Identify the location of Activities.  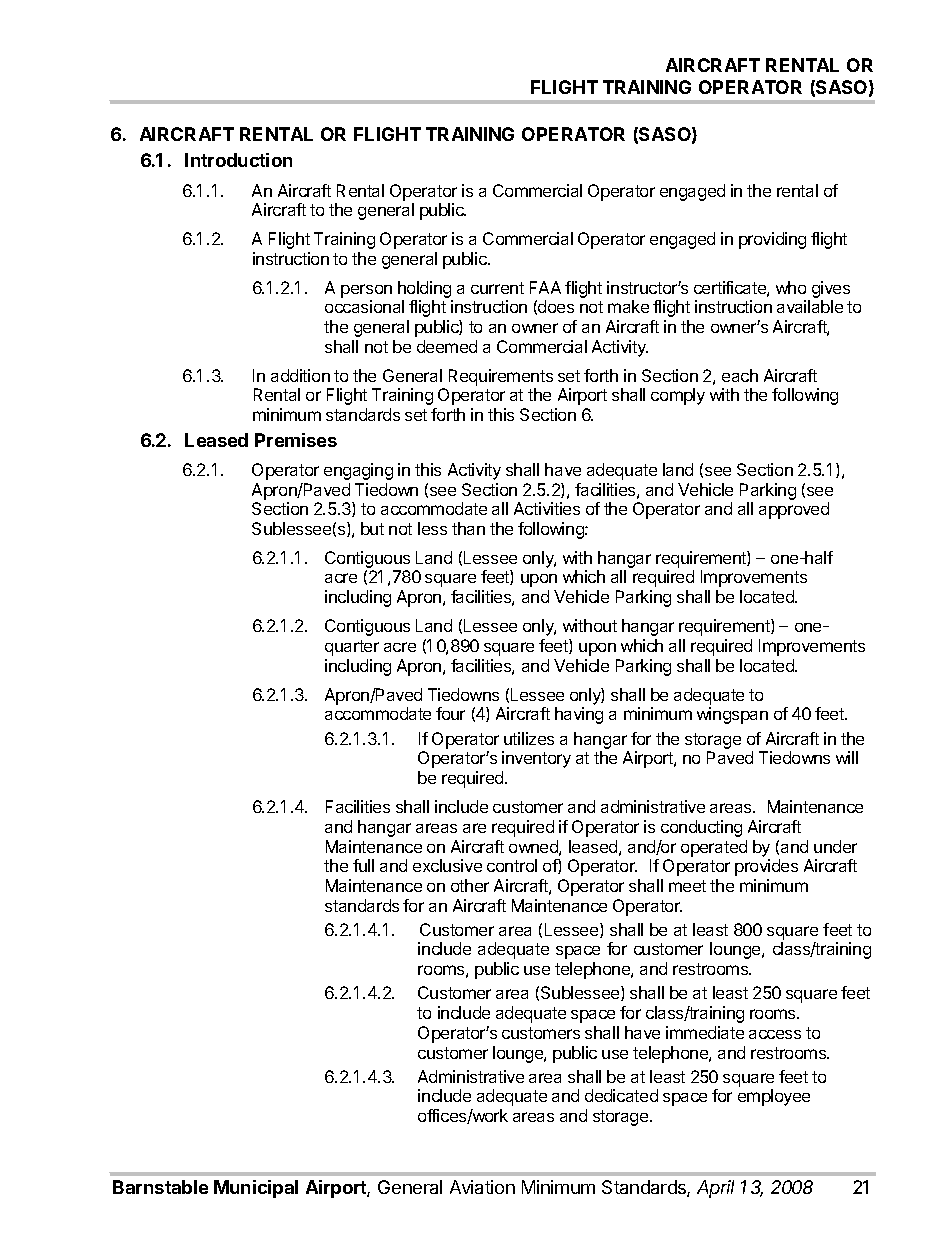
(547, 508).
